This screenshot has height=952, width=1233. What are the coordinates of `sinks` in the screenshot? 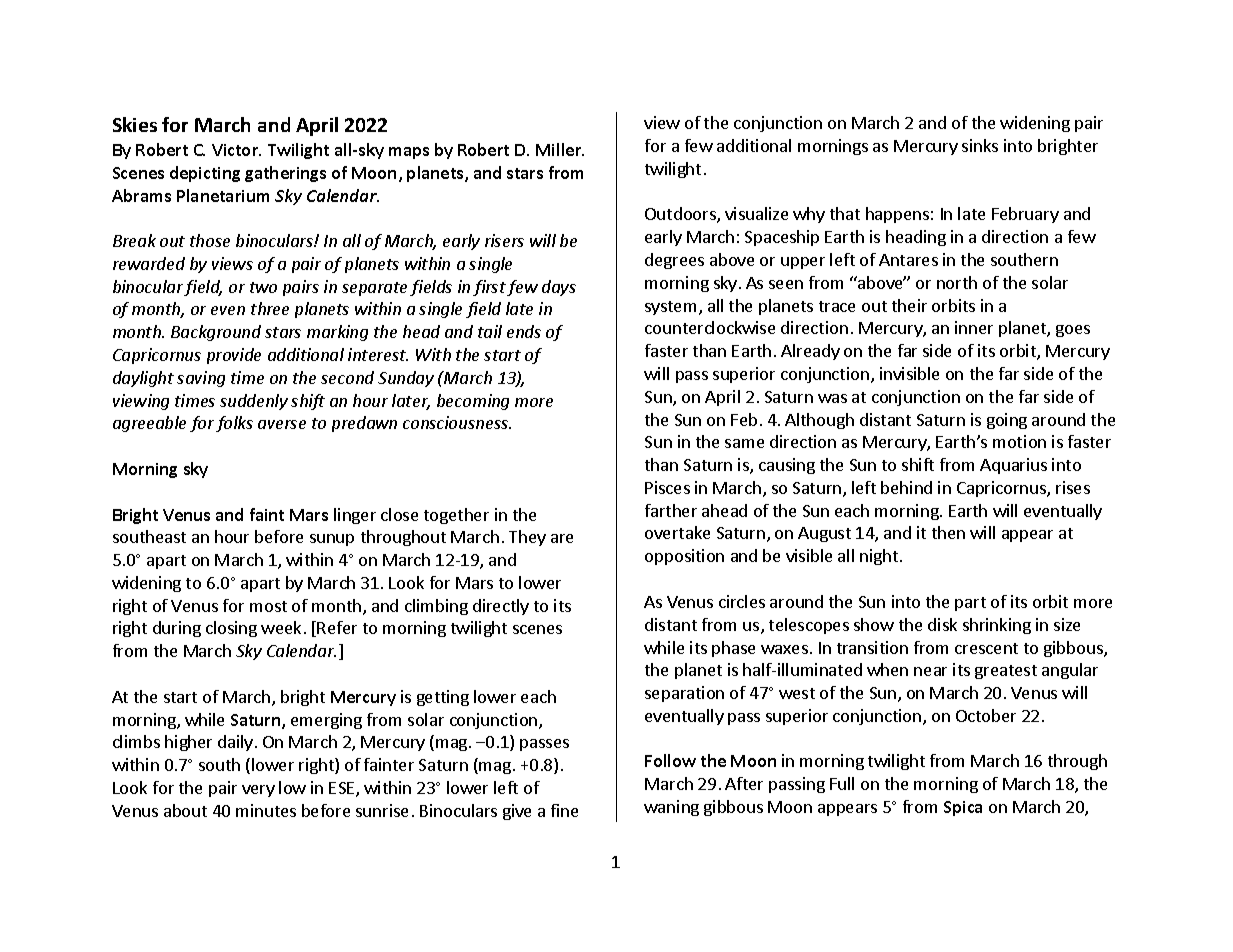 It's located at (980, 145).
